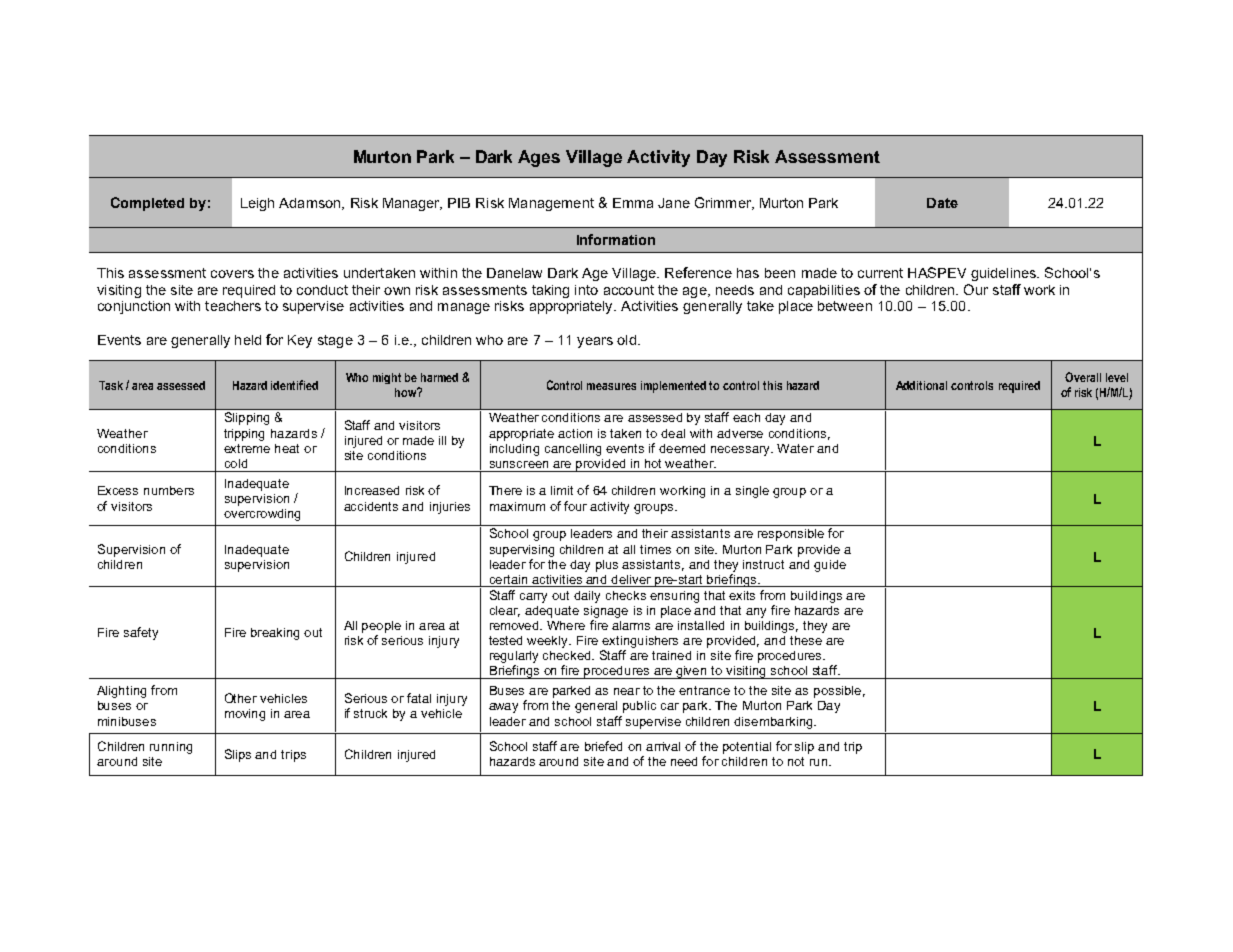  I want to click on not, so click(796, 761).
